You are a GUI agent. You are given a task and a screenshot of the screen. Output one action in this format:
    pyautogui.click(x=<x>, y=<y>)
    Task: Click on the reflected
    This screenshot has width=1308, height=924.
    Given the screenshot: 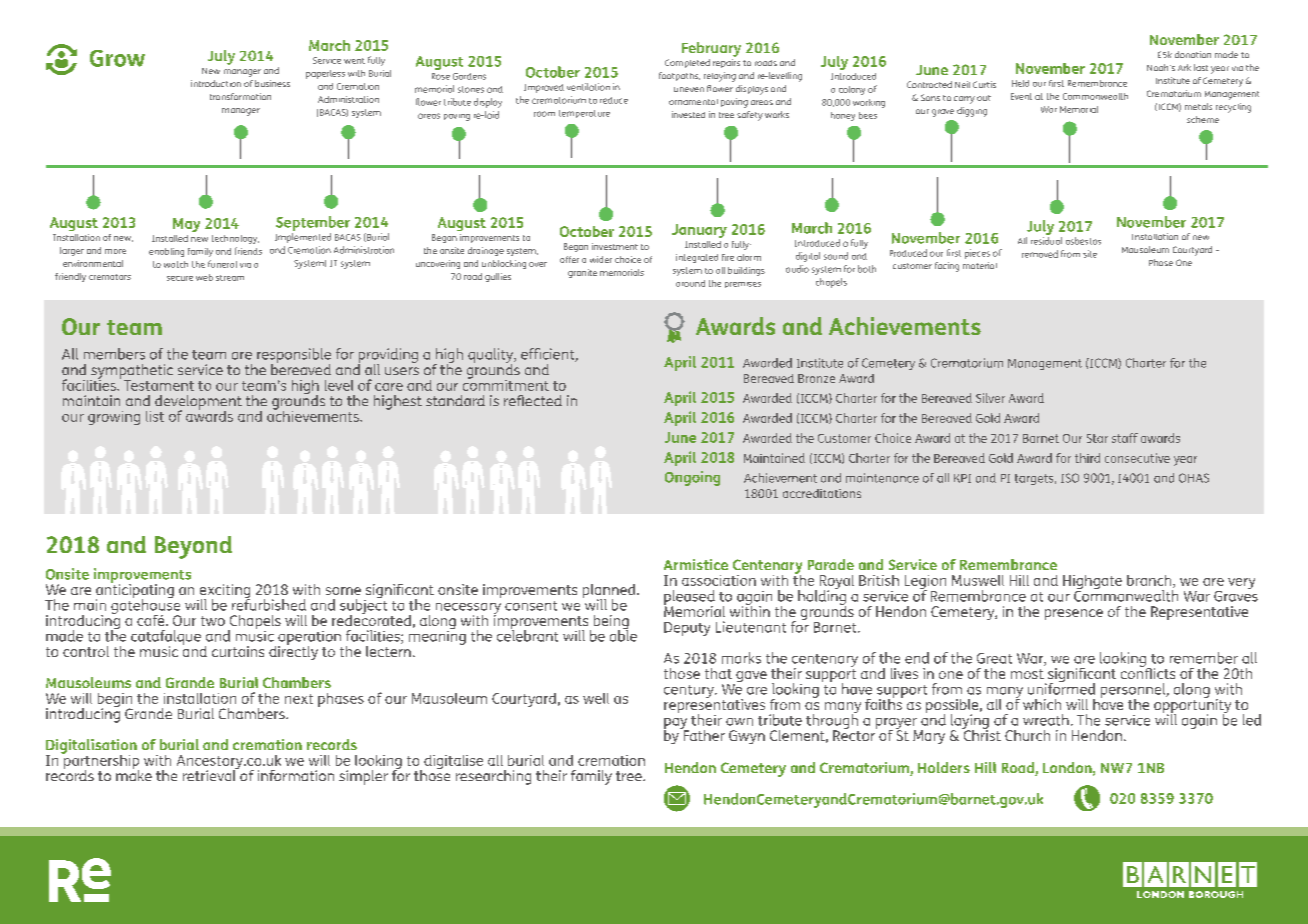 What is the action you would take?
    pyautogui.click(x=533, y=400)
